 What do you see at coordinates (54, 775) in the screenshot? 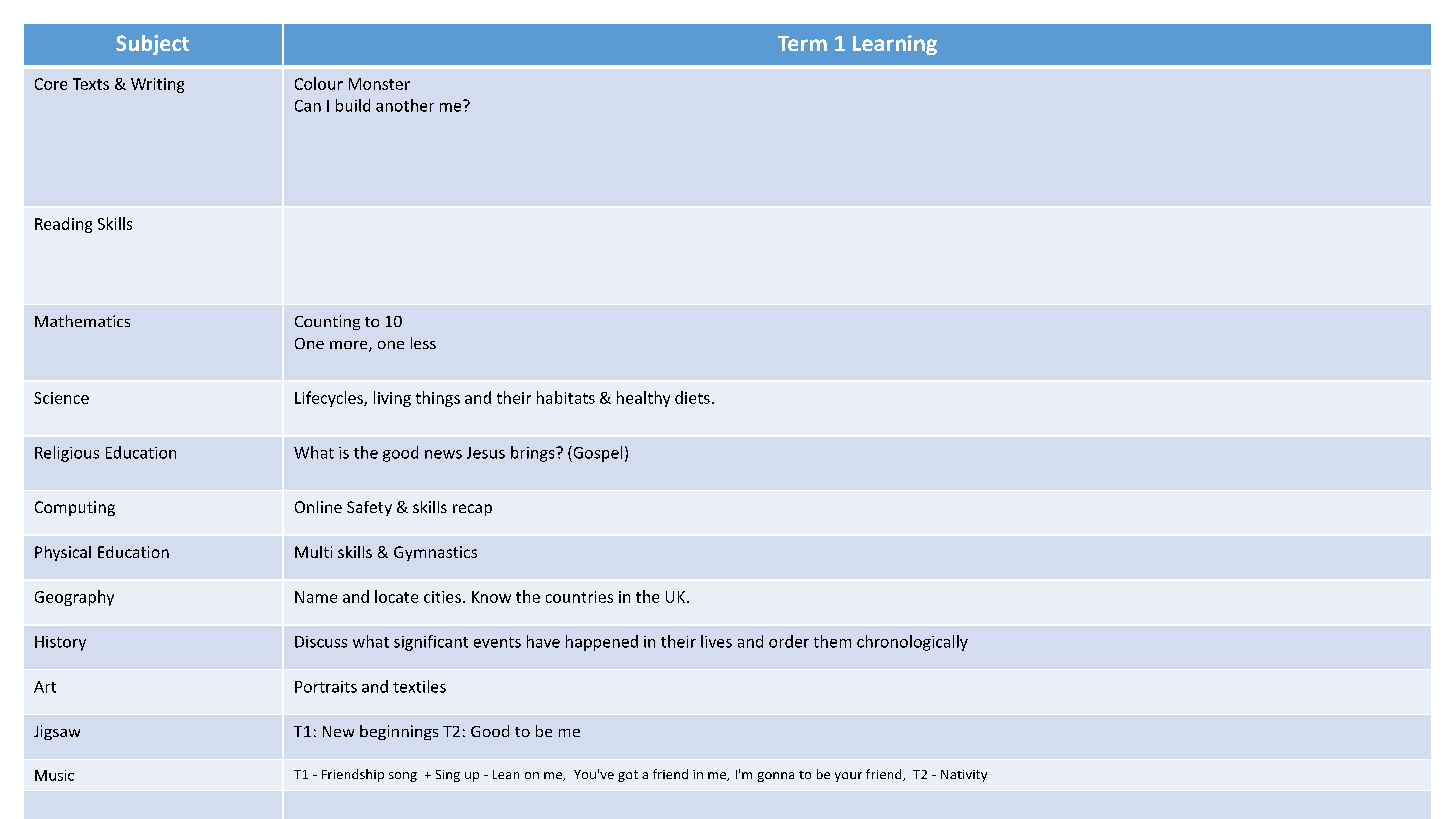
I see `Music` at bounding box center [54, 775].
